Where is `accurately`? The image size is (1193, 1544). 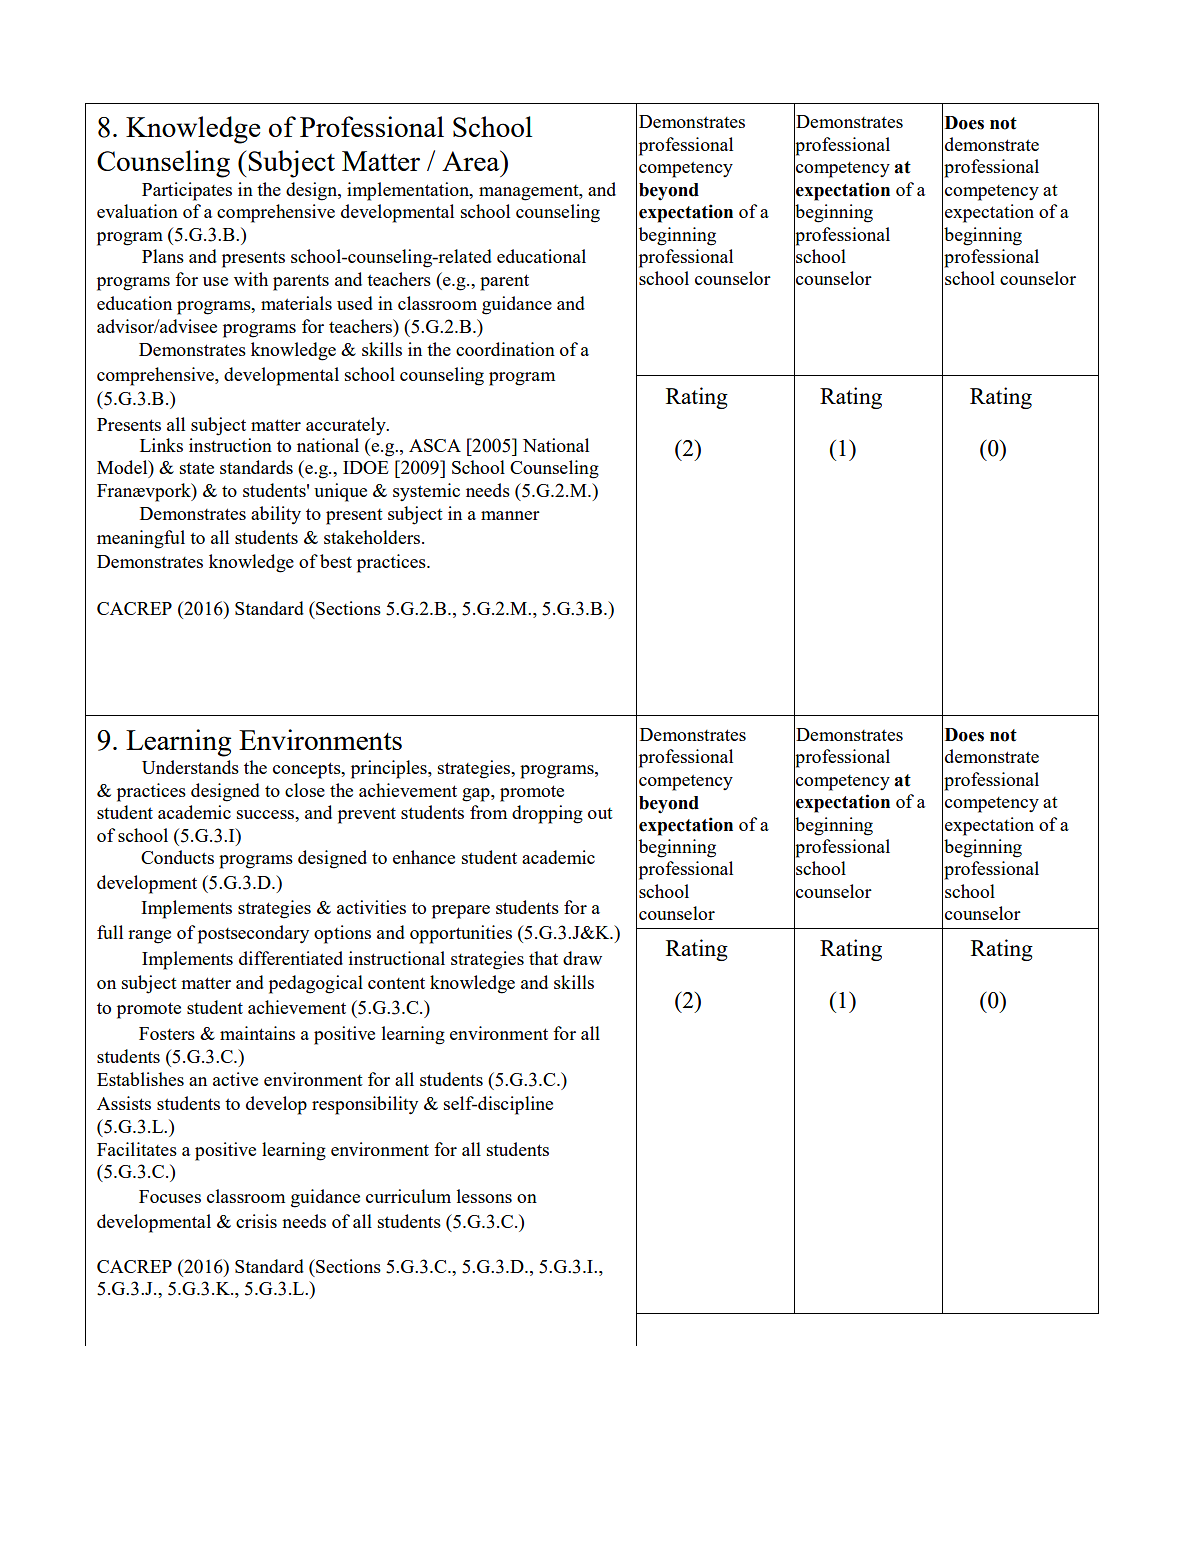 accurately is located at coordinates (347, 426).
